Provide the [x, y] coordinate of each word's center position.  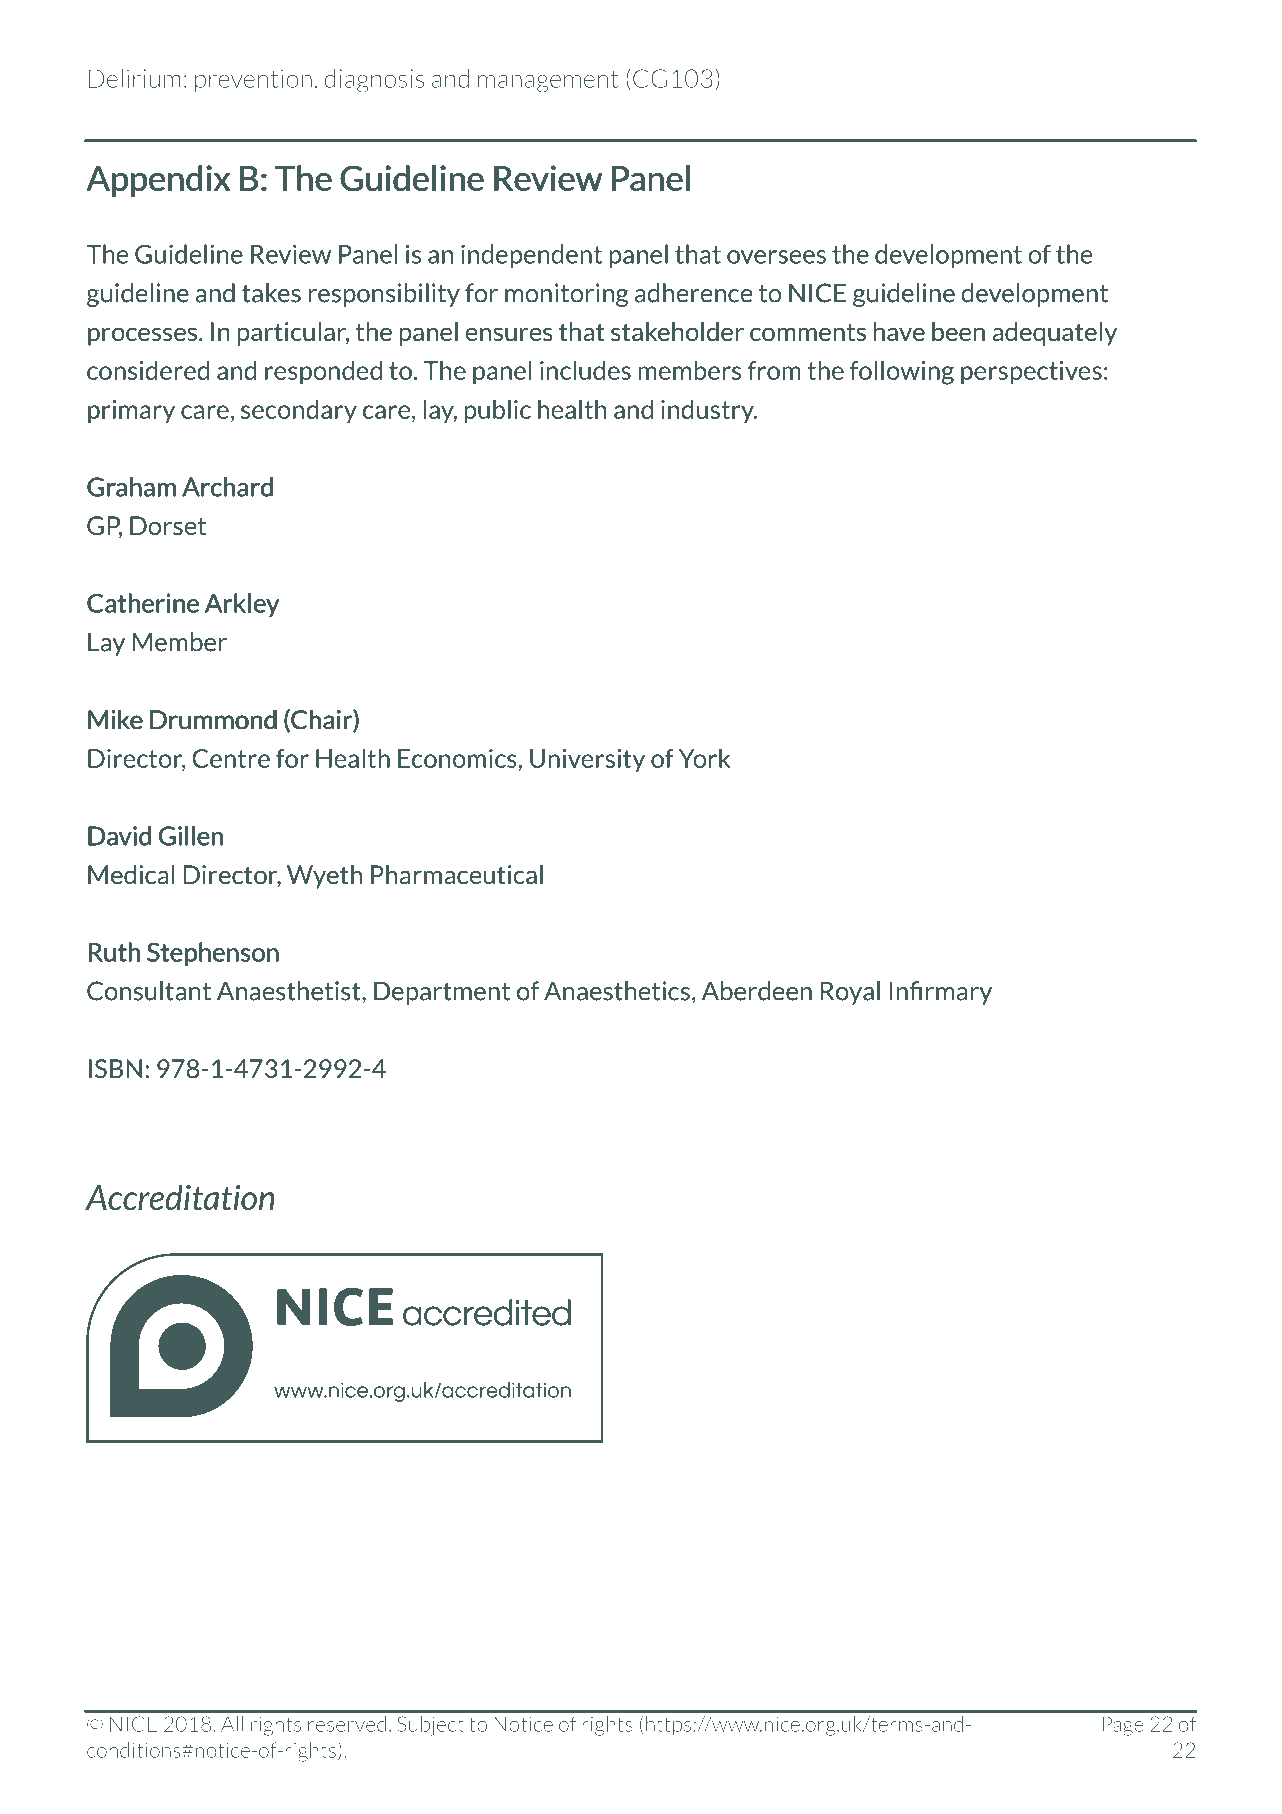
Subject [431, 1726]
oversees [776, 257]
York [705, 758]
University [587, 760]
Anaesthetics [617, 991]
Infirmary [940, 993]
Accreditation [180, 1197]
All [232, 1724]
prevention [253, 80]
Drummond [213, 720]
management [548, 81]
